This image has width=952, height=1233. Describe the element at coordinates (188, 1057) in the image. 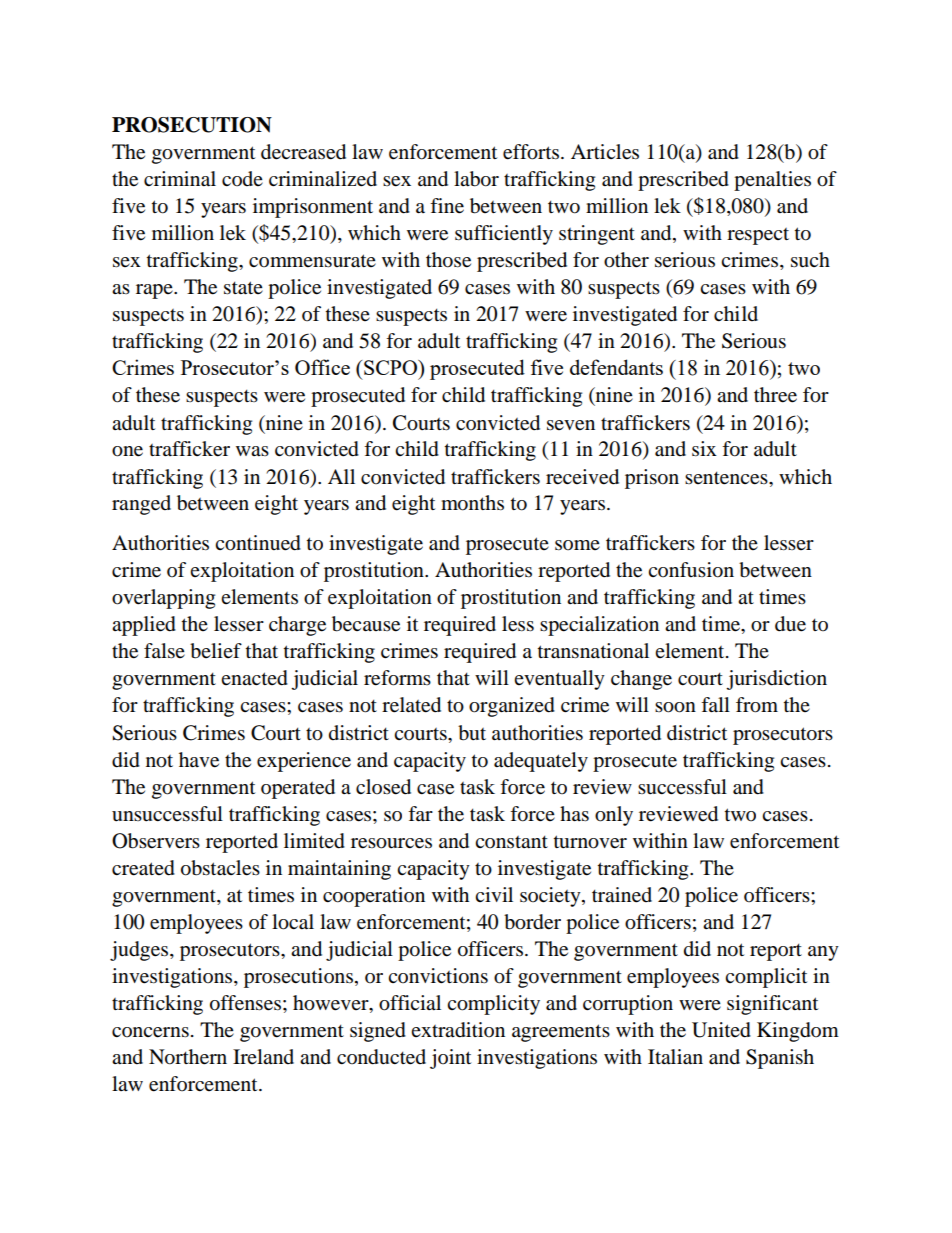

I see `Northern` at that location.
